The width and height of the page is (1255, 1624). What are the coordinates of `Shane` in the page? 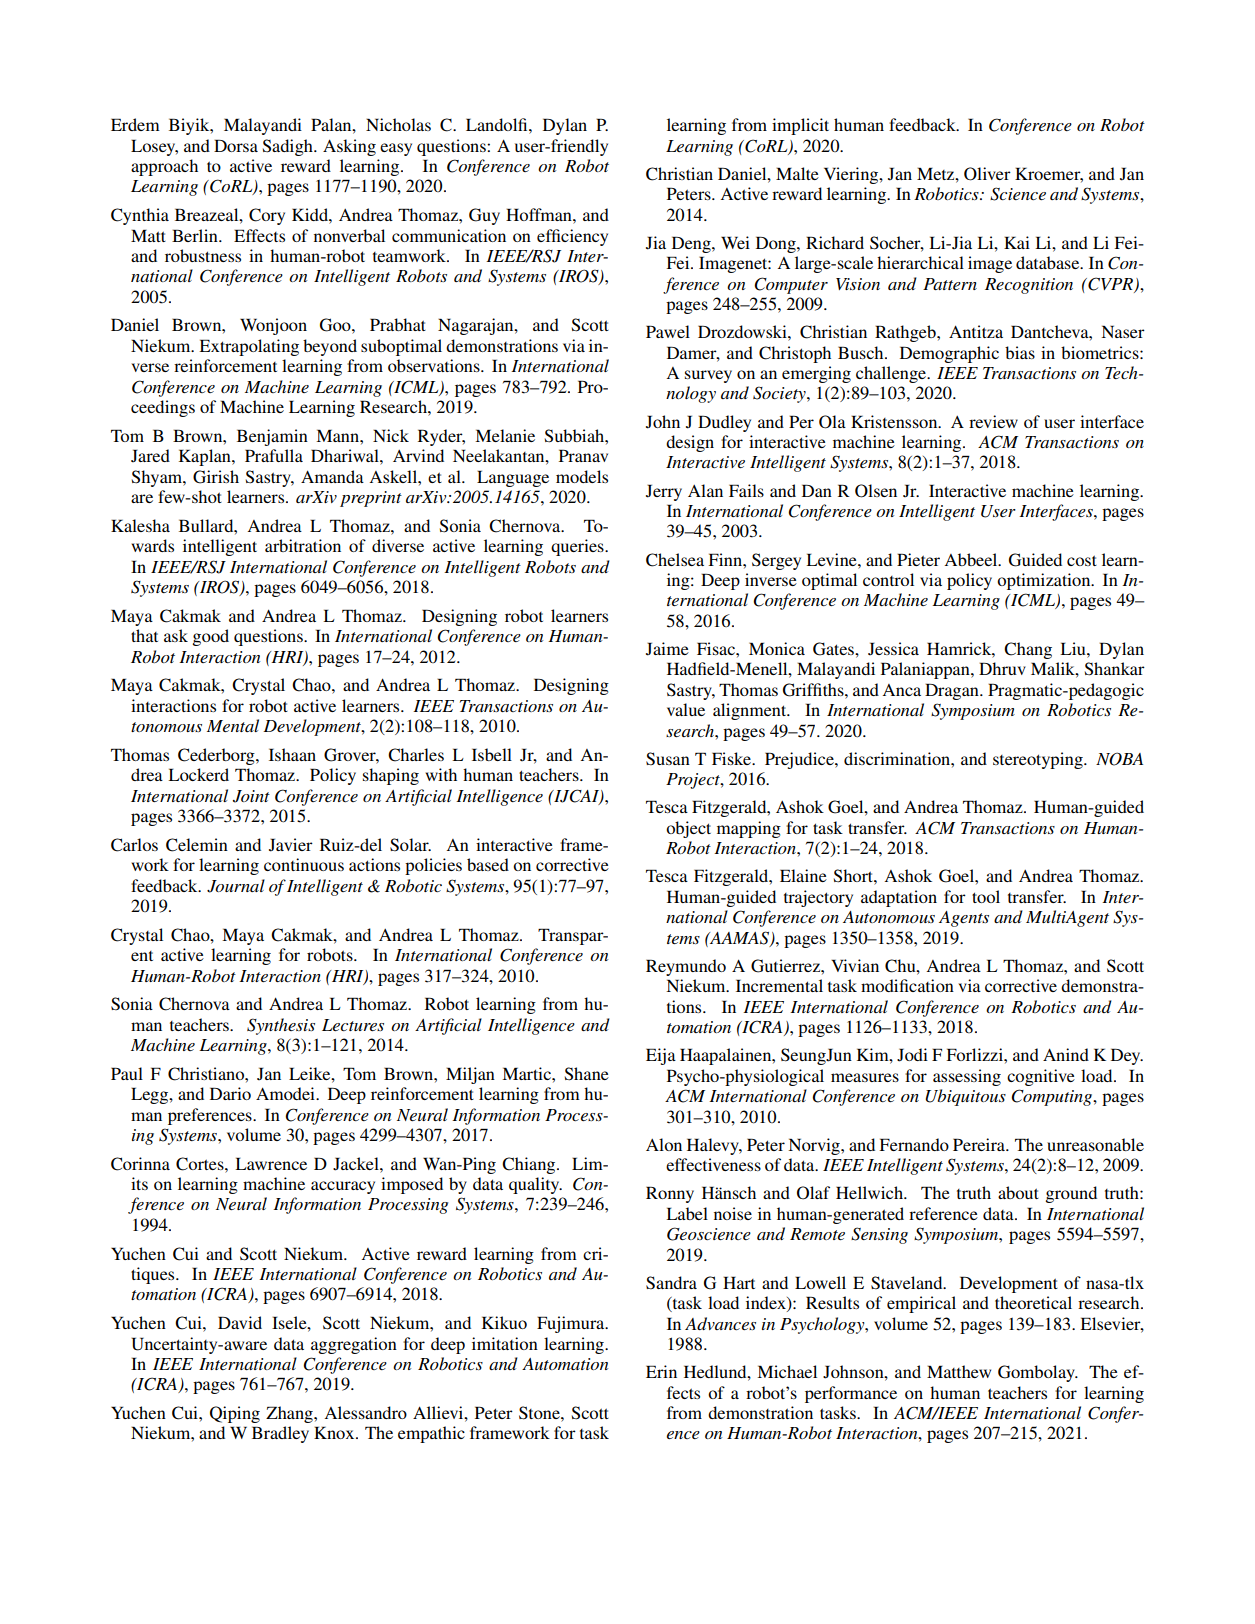 It's located at (587, 1074).
